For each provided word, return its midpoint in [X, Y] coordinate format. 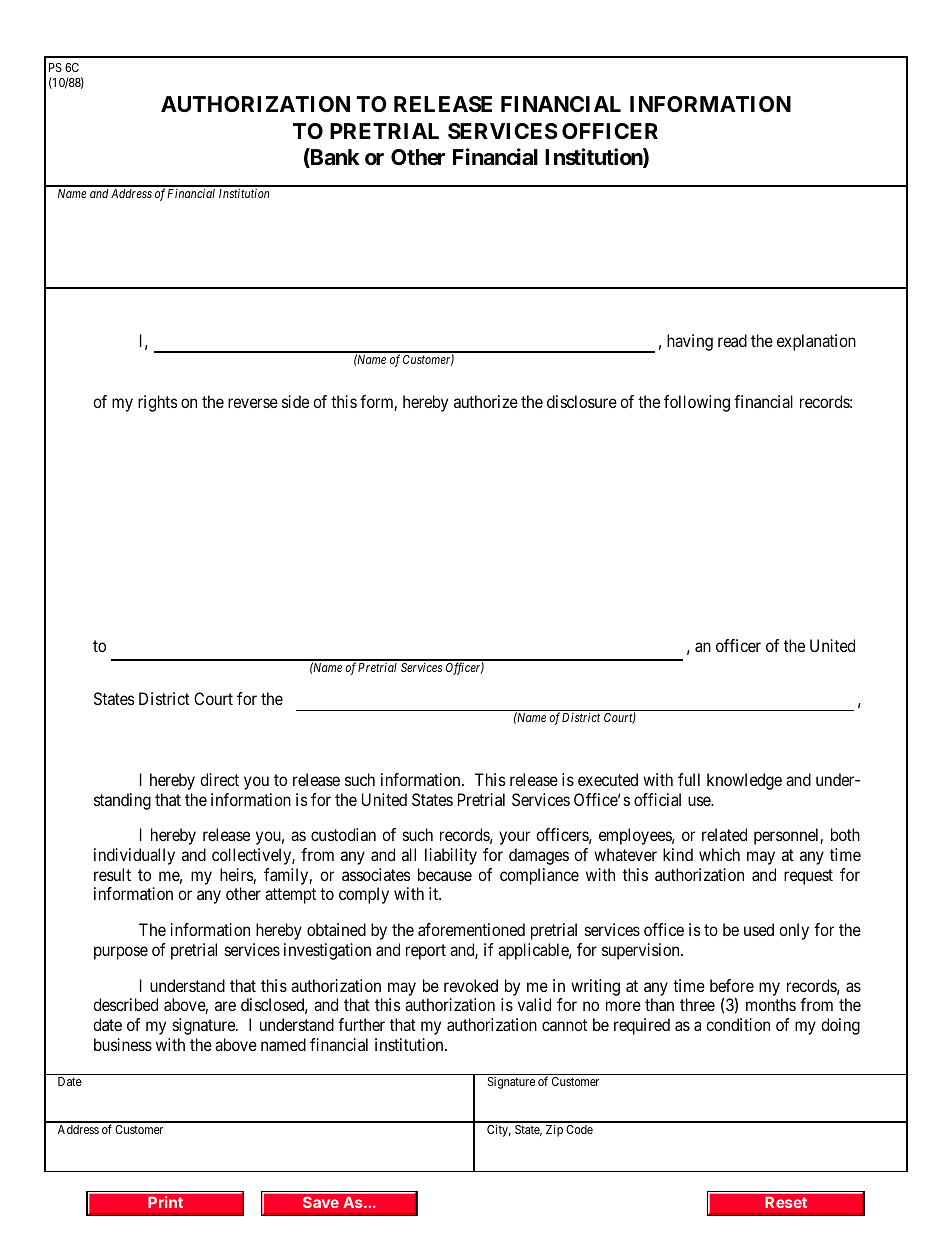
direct [219, 779]
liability [451, 856]
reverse [253, 403]
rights [158, 403]
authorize [486, 401]
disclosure [582, 401]
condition [738, 1024]
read [732, 340]
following [697, 403]
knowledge [744, 781]
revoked [471, 985]
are [225, 1006]
